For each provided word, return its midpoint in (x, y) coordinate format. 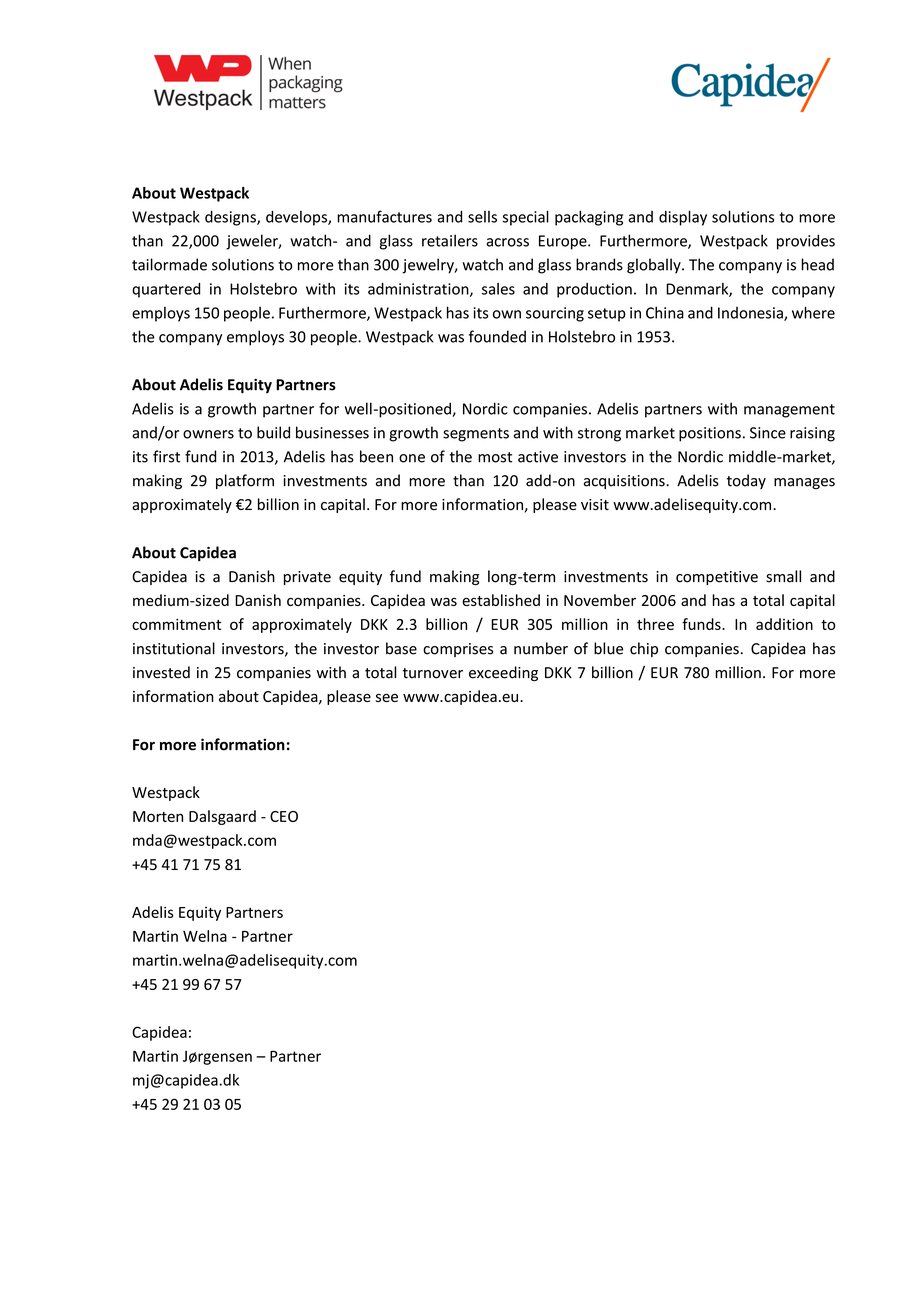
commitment (176, 624)
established (501, 600)
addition (784, 624)
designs (231, 218)
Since (768, 433)
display (683, 218)
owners (208, 434)
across (507, 242)
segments (476, 435)
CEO (284, 816)
